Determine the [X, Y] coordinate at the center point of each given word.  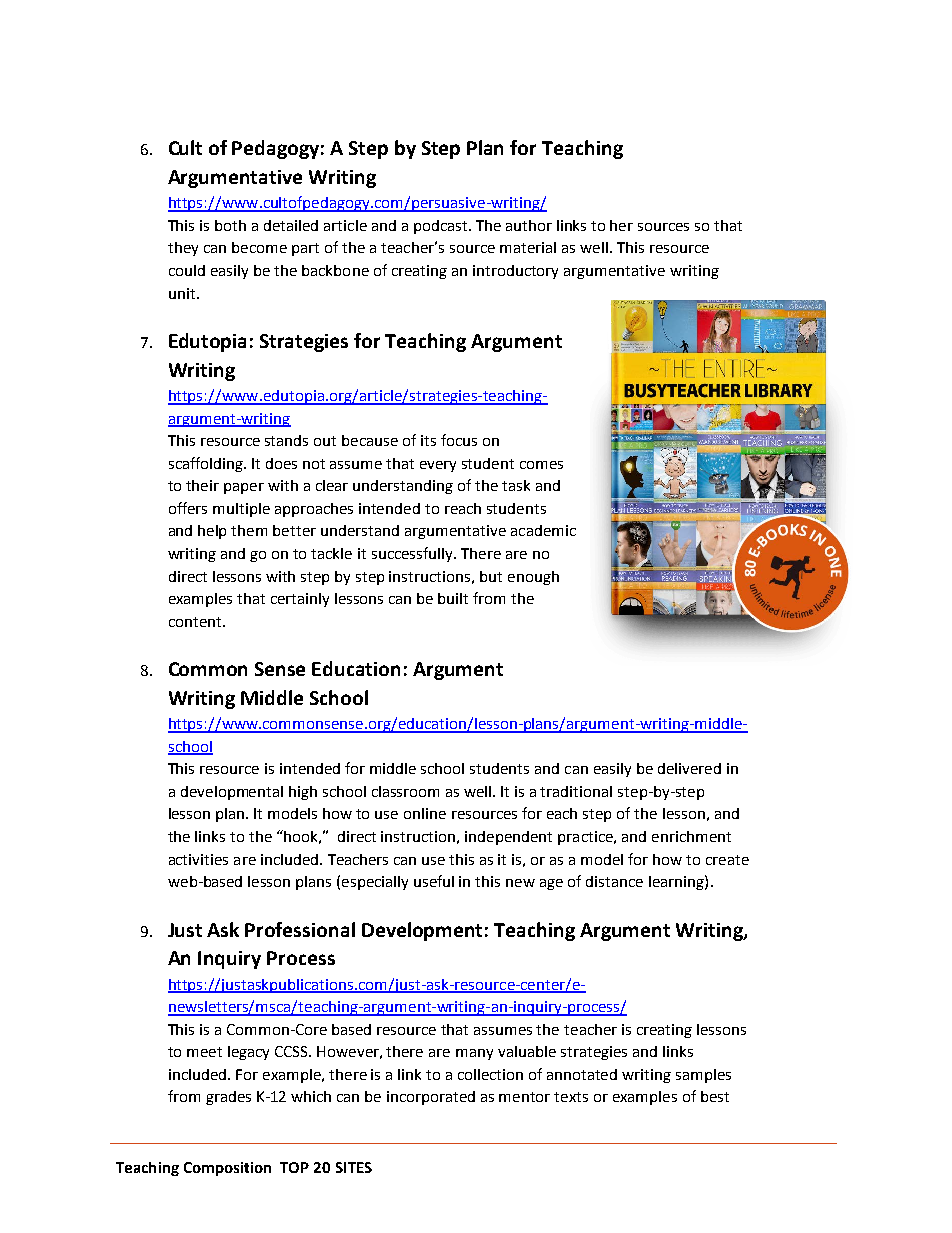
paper [244, 488]
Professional [300, 929]
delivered [689, 768]
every [438, 466]
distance [614, 881]
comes [541, 465]
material [528, 247]
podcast [442, 227]
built [453, 598]
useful [434, 881]
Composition [227, 1169]
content [196, 622]
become [259, 247]
